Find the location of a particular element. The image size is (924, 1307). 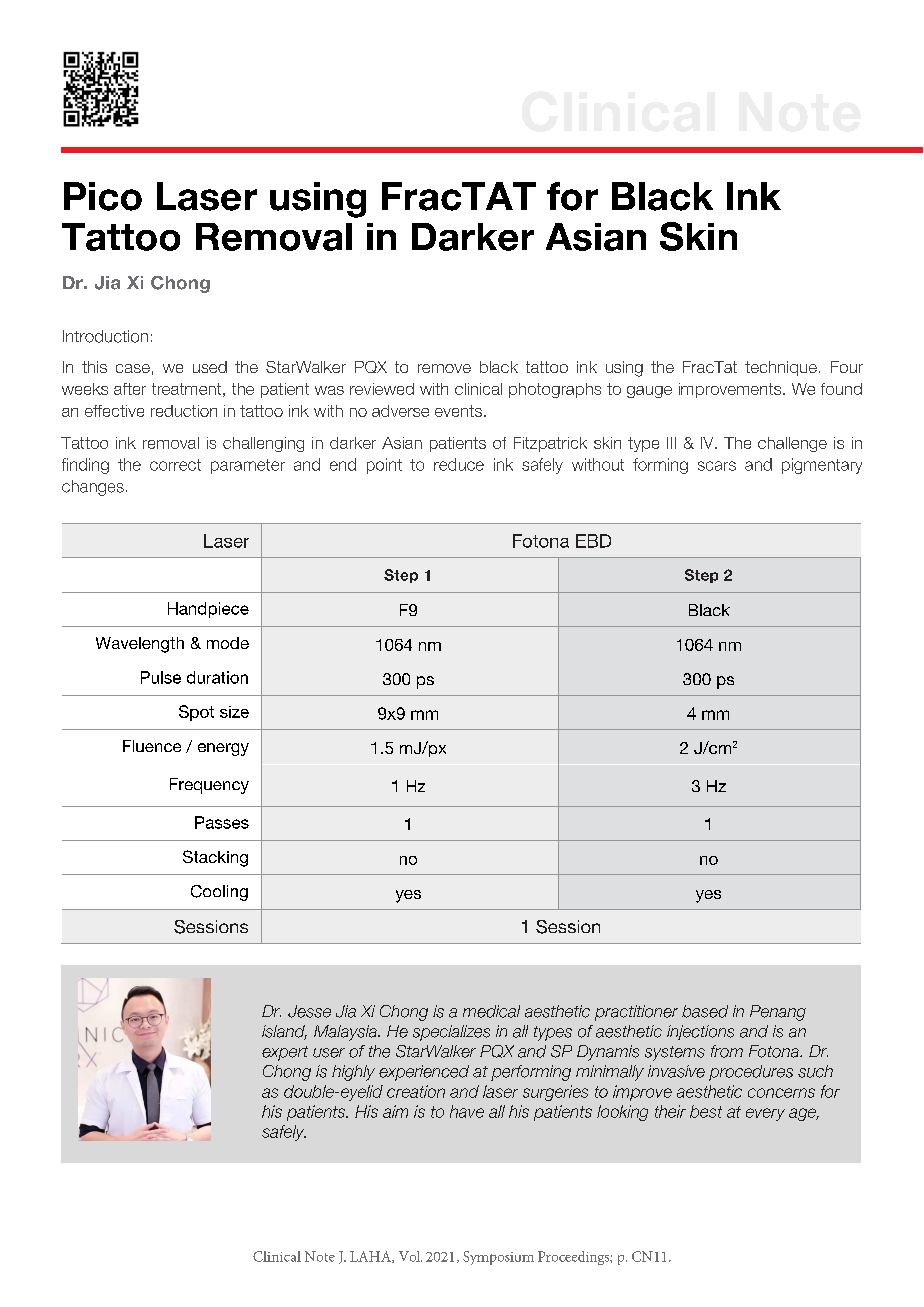

remove is located at coordinates (444, 368).
